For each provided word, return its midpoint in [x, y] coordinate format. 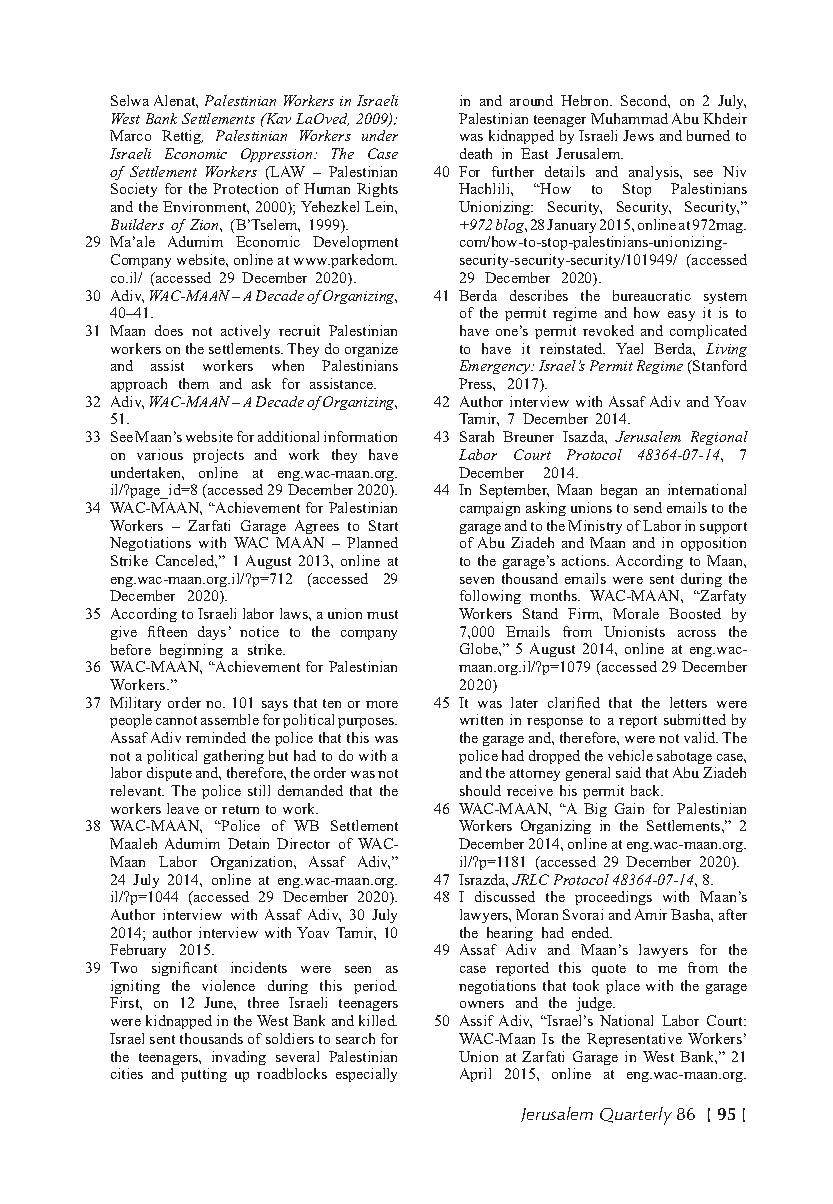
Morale [636, 613]
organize [371, 350]
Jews [638, 135]
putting [204, 1075]
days [212, 633]
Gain [629, 808]
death [476, 153]
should [480, 790]
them [194, 383]
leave [183, 808]
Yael [629, 348]
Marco [130, 135]
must [382, 614]
